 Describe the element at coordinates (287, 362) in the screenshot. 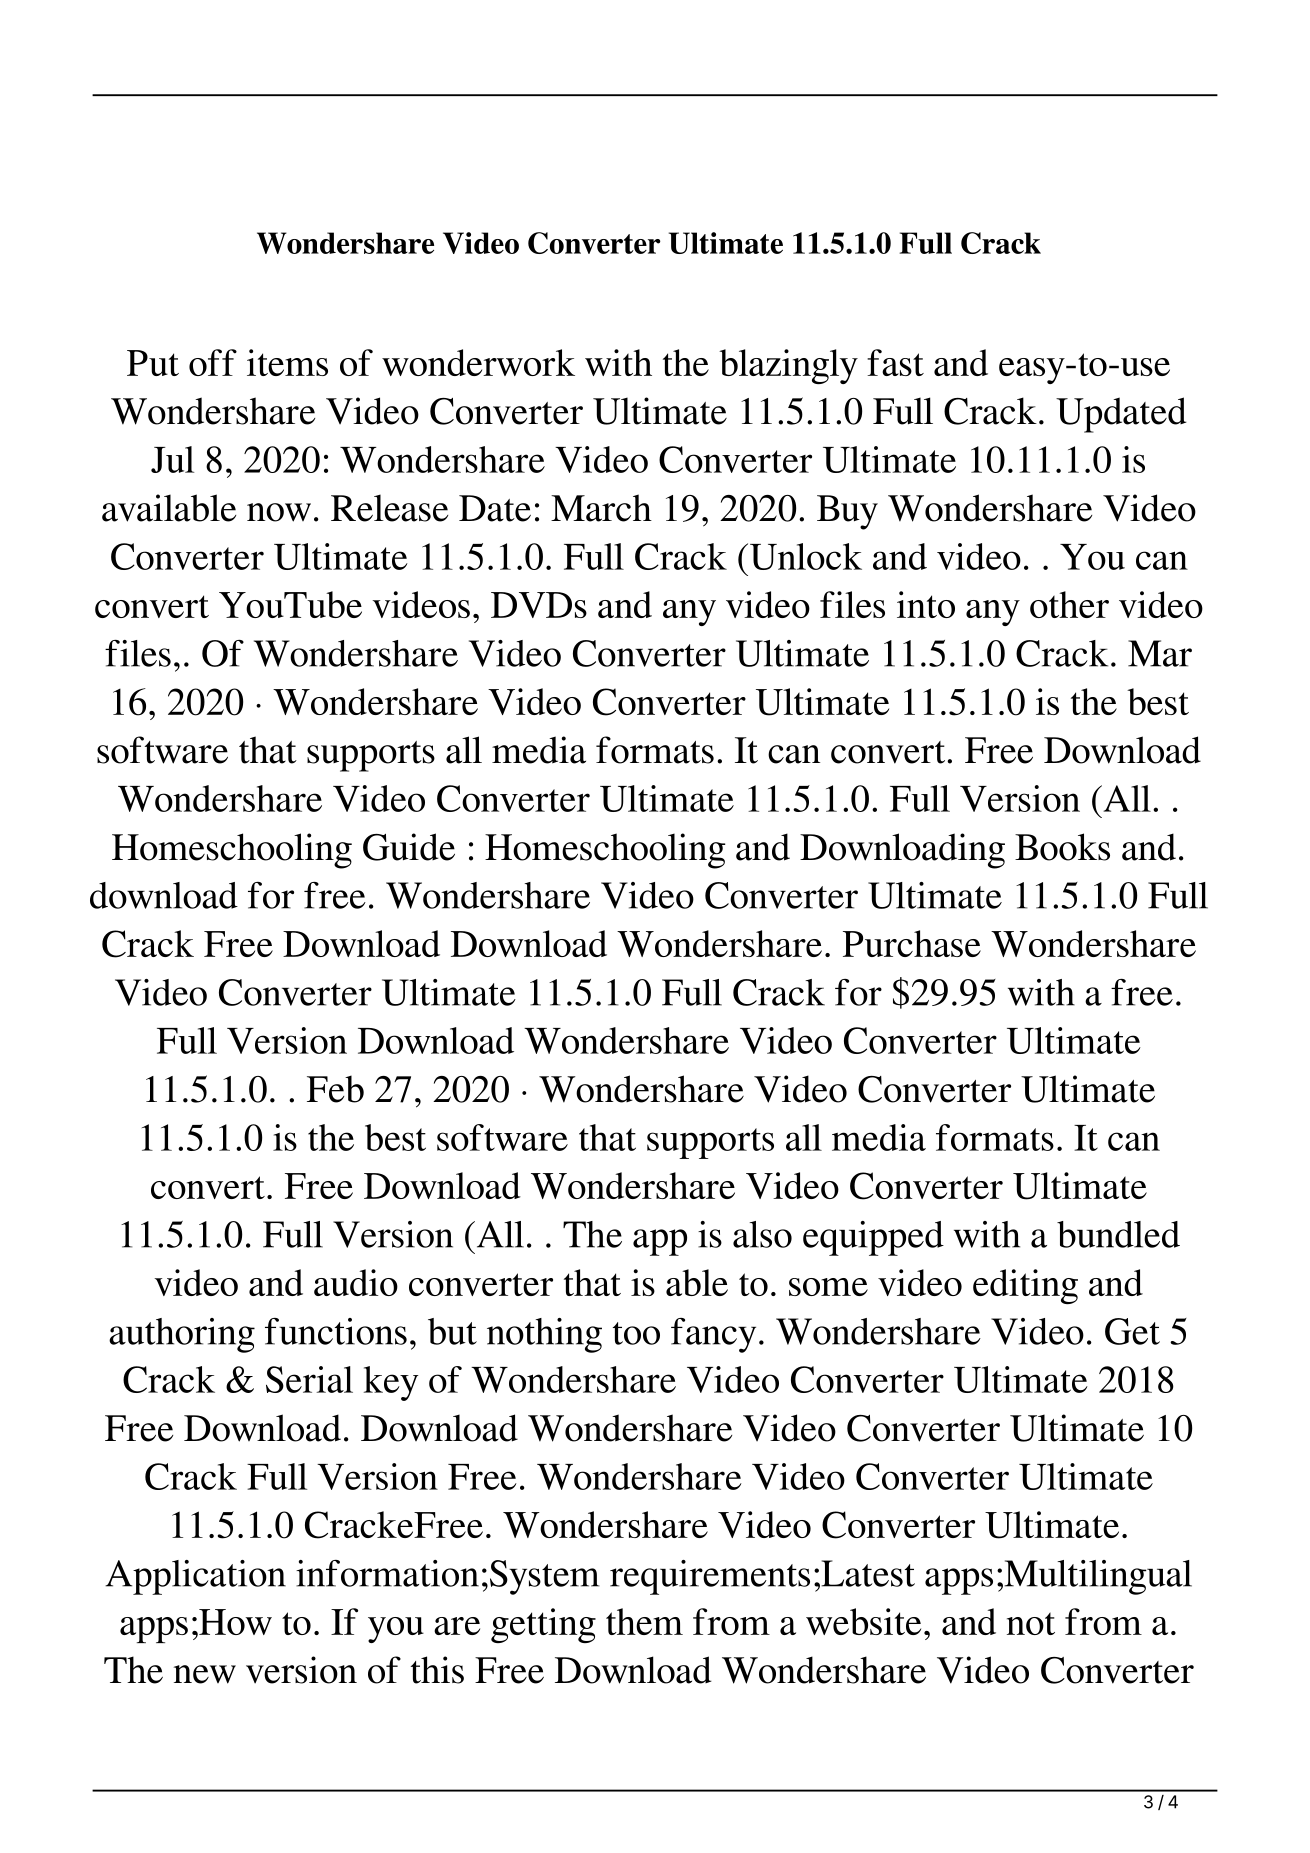

I see `items` at that location.
